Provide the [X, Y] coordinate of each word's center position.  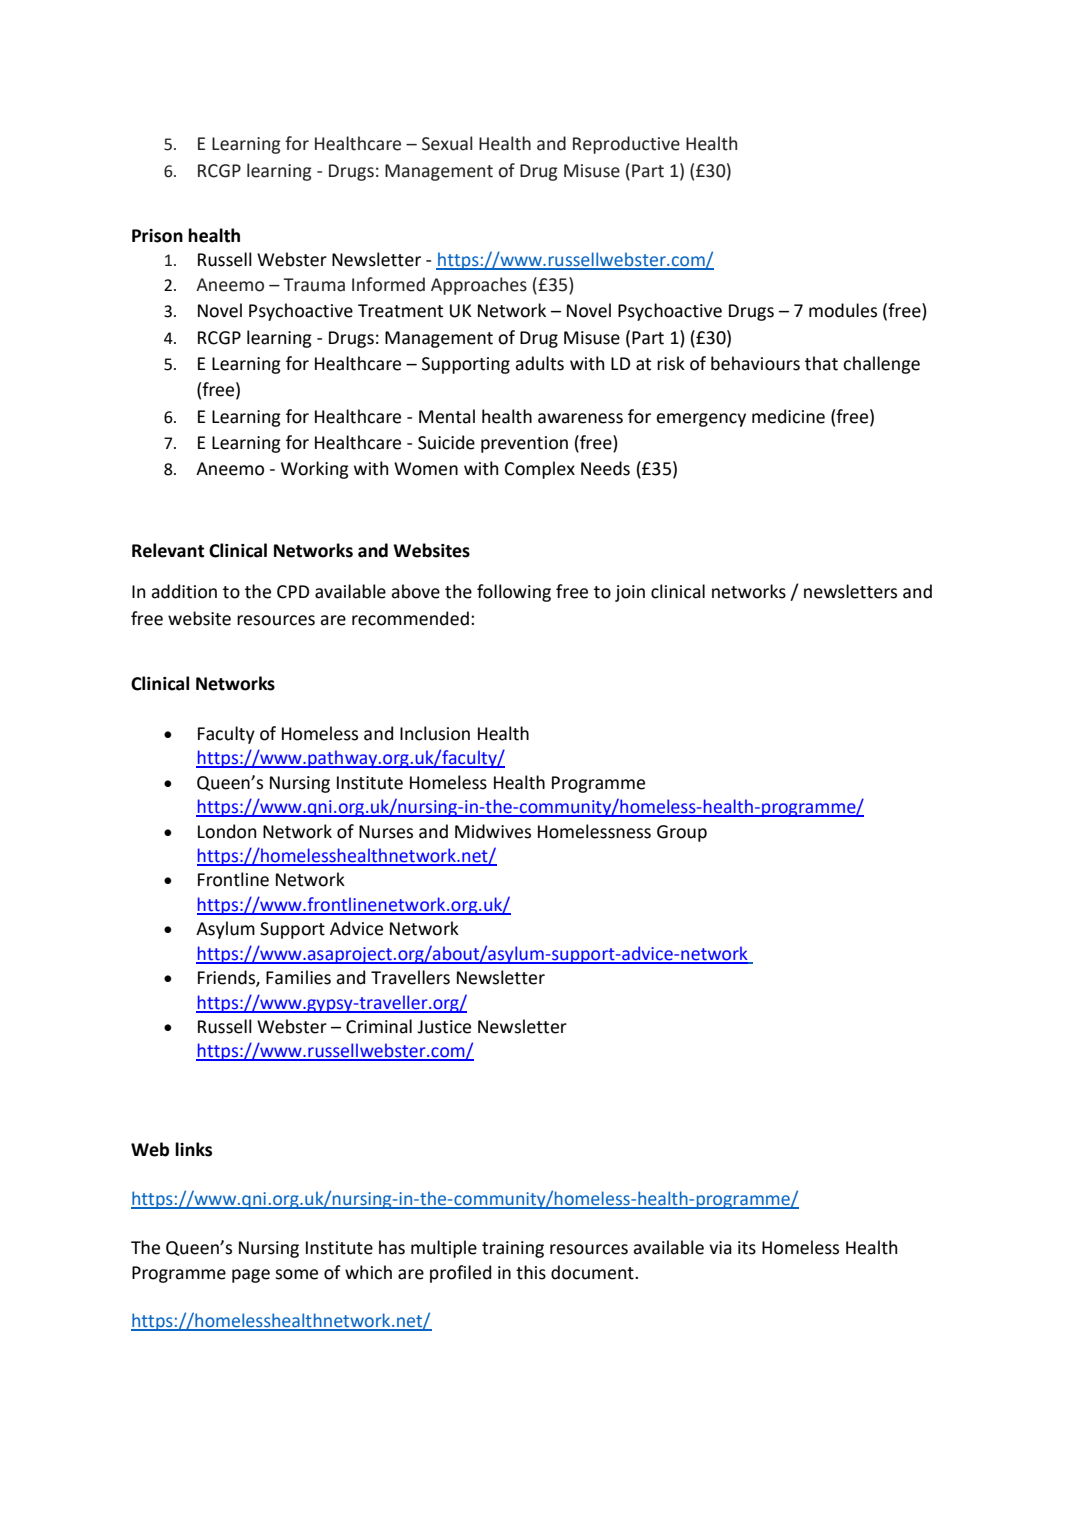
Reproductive [626, 145]
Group [682, 833]
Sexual [447, 143]
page [251, 1276]
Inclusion [435, 733]
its [747, 1248]
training [513, 1249]
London [227, 831]
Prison [157, 236]
